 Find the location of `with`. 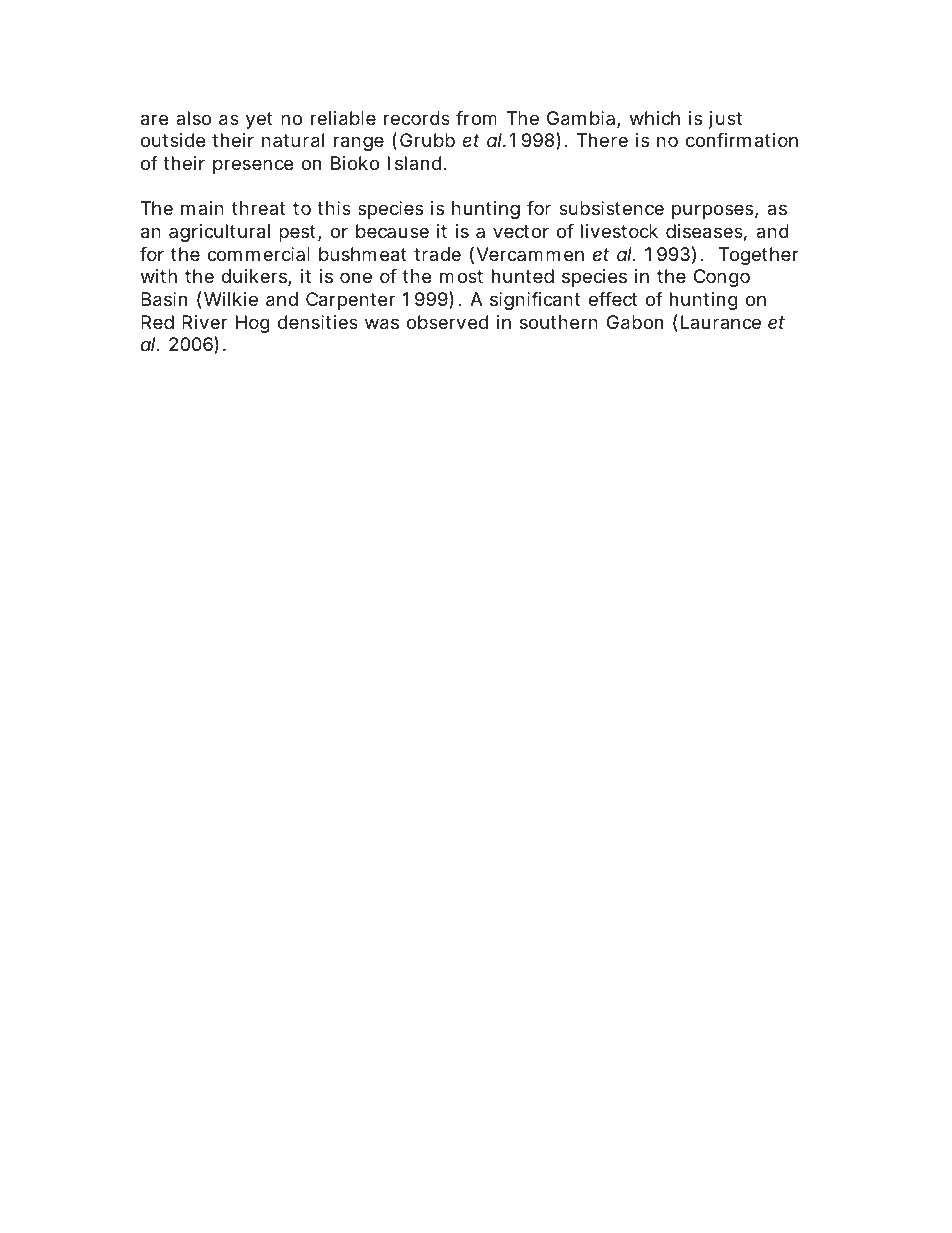

with is located at coordinates (159, 276).
